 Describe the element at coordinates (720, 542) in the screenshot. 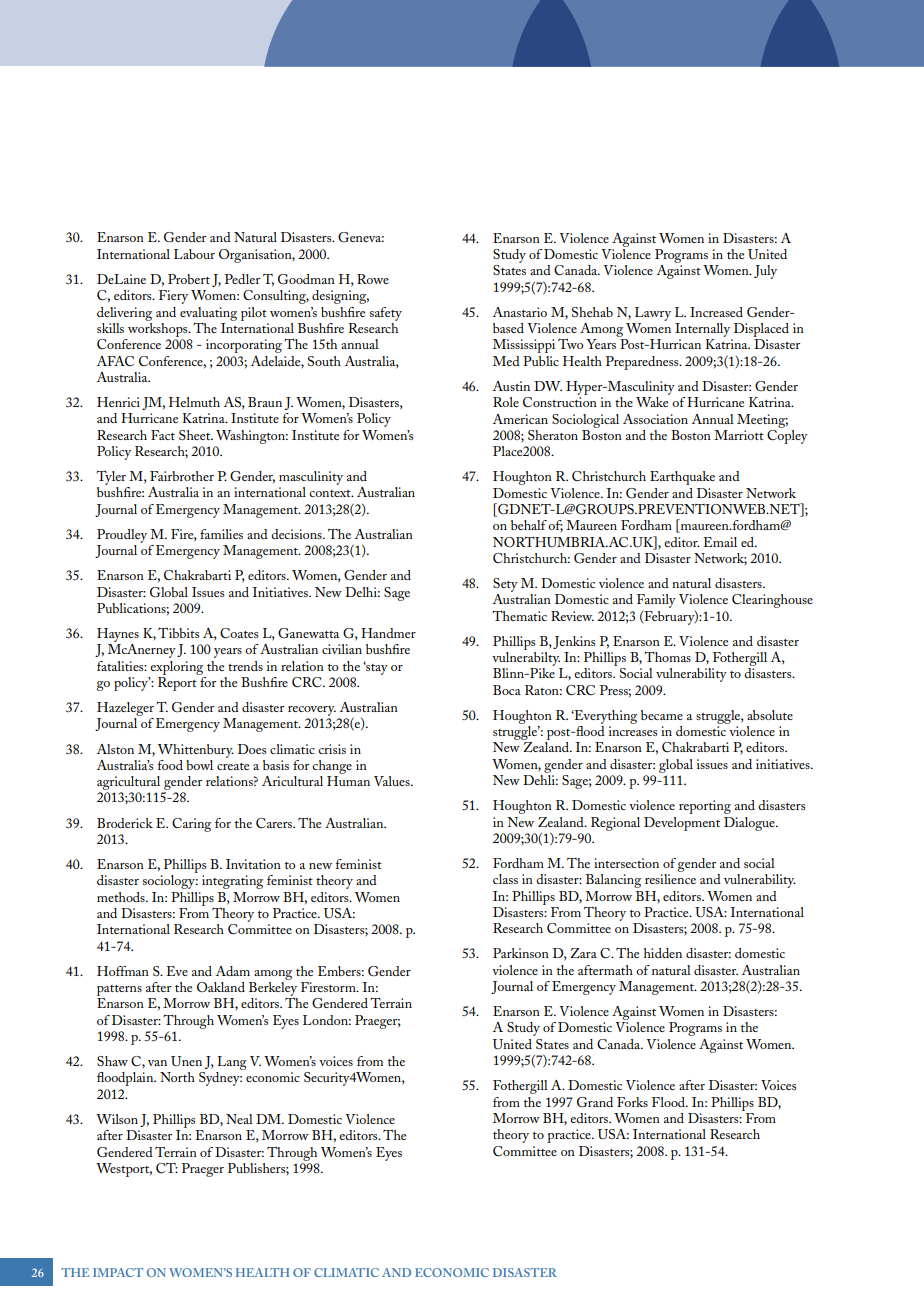

I see `Email` at that location.
